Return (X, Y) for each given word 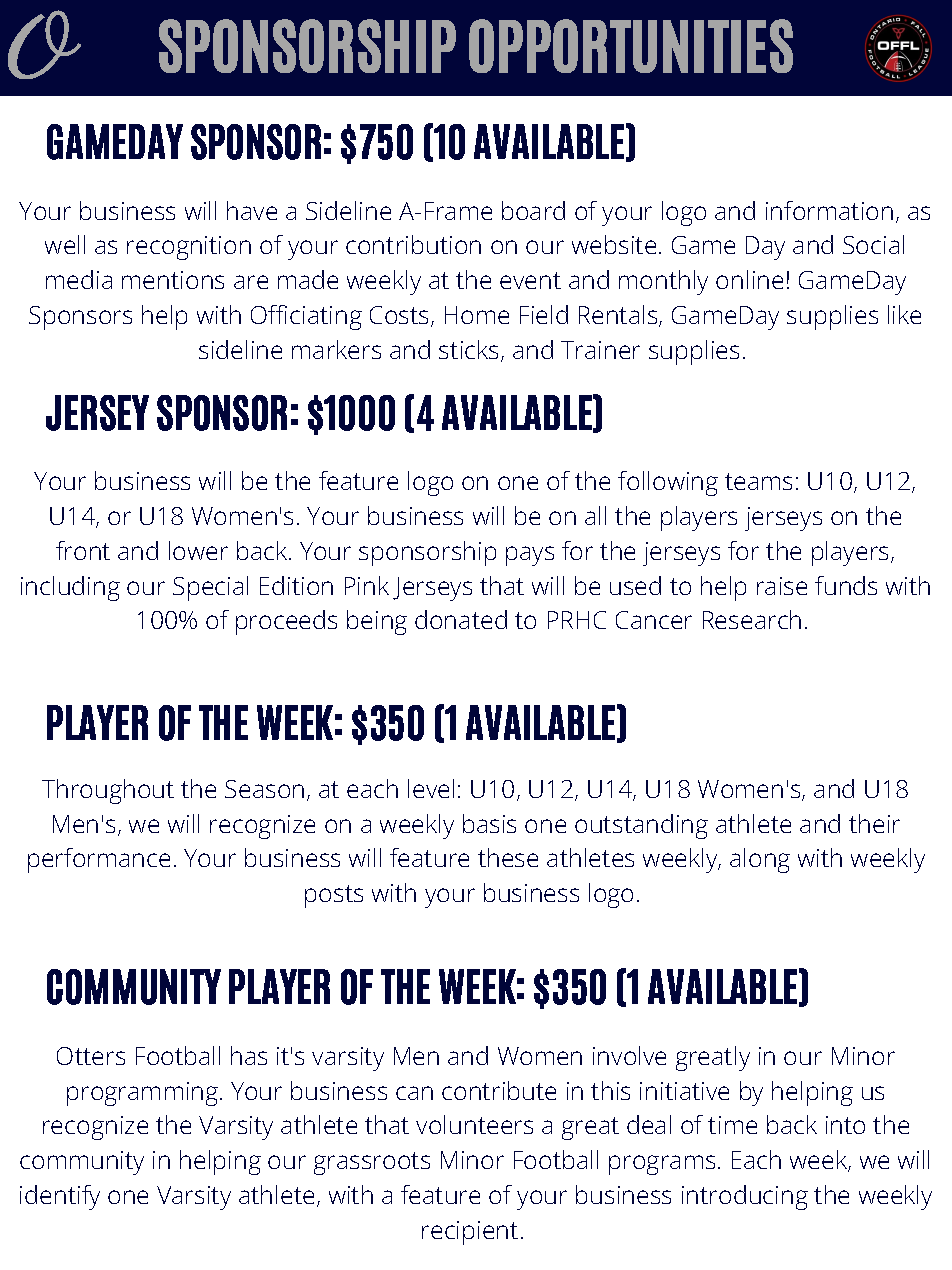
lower (198, 550)
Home (477, 315)
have (252, 210)
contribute (499, 1090)
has (249, 1055)
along (760, 860)
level (431, 788)
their (874, 823)
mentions (173, 280)
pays (530, 556)
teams (758, 481)
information (829, 210)
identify (60, 1197)
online (749, 279)
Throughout (108, 791)
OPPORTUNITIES (631, 46)
